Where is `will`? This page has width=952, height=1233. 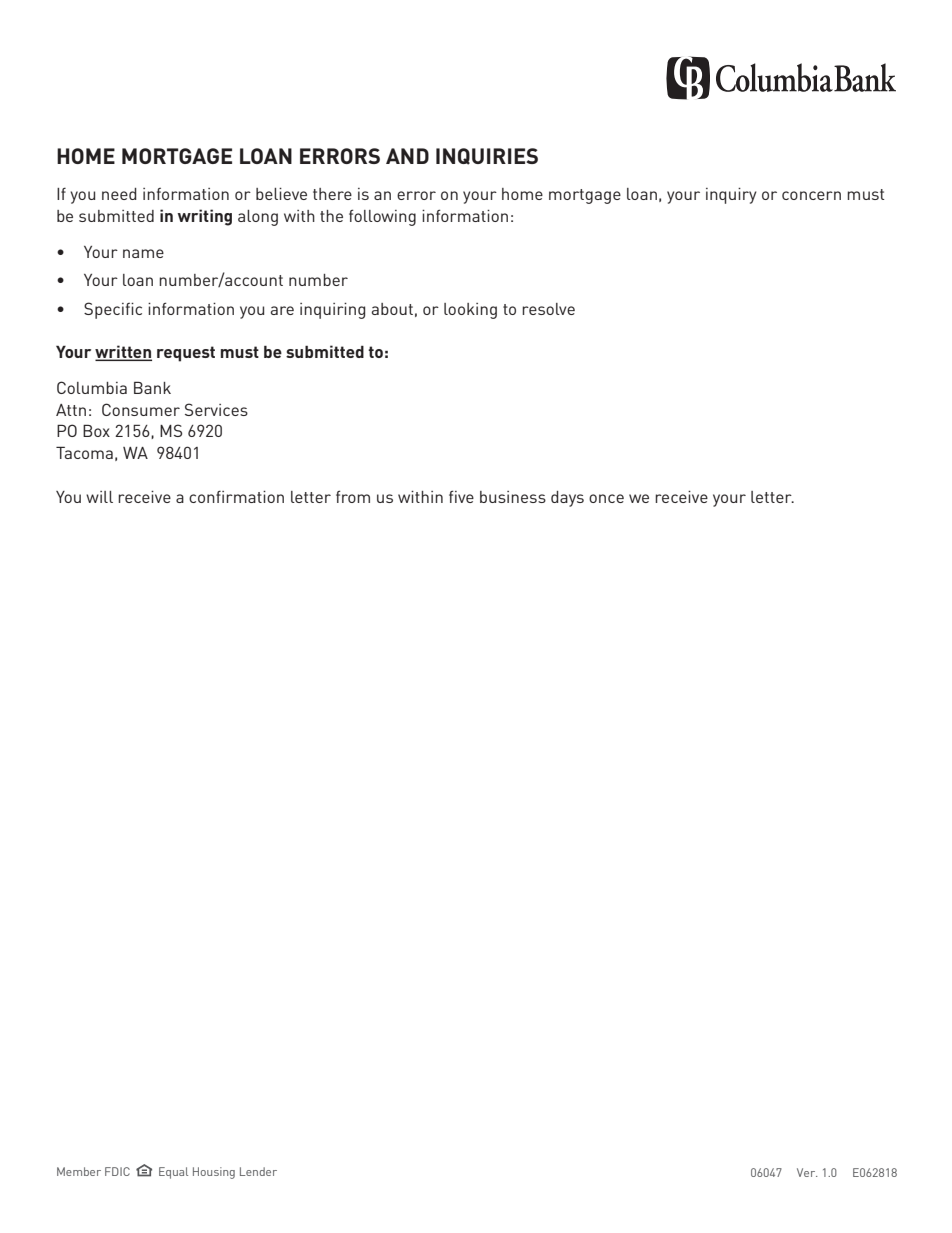 will is located at coordinates (99, 497).
